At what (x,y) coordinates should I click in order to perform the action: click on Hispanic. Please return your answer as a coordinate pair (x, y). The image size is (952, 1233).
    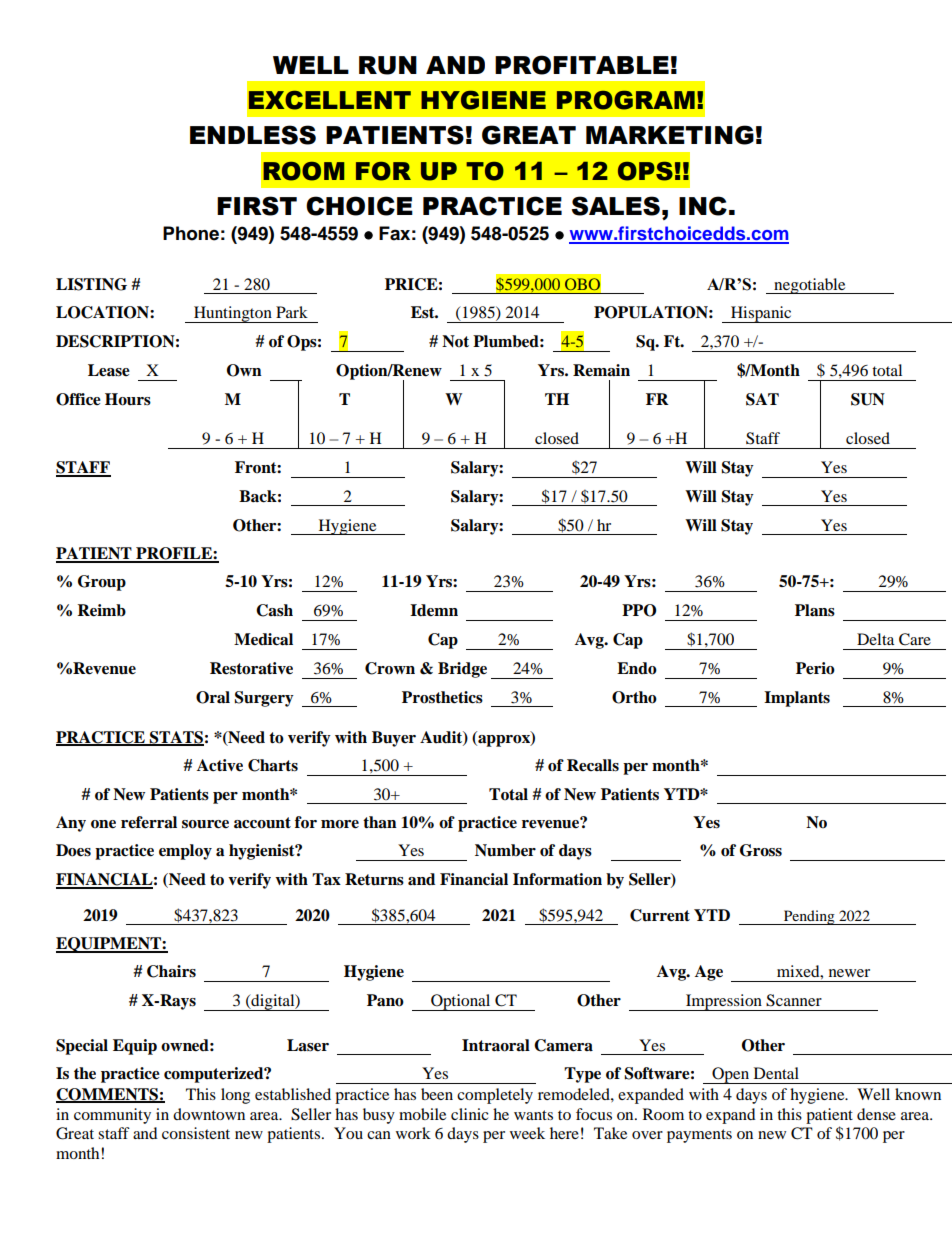
    Looking at the image, I should click on (761, 314).
